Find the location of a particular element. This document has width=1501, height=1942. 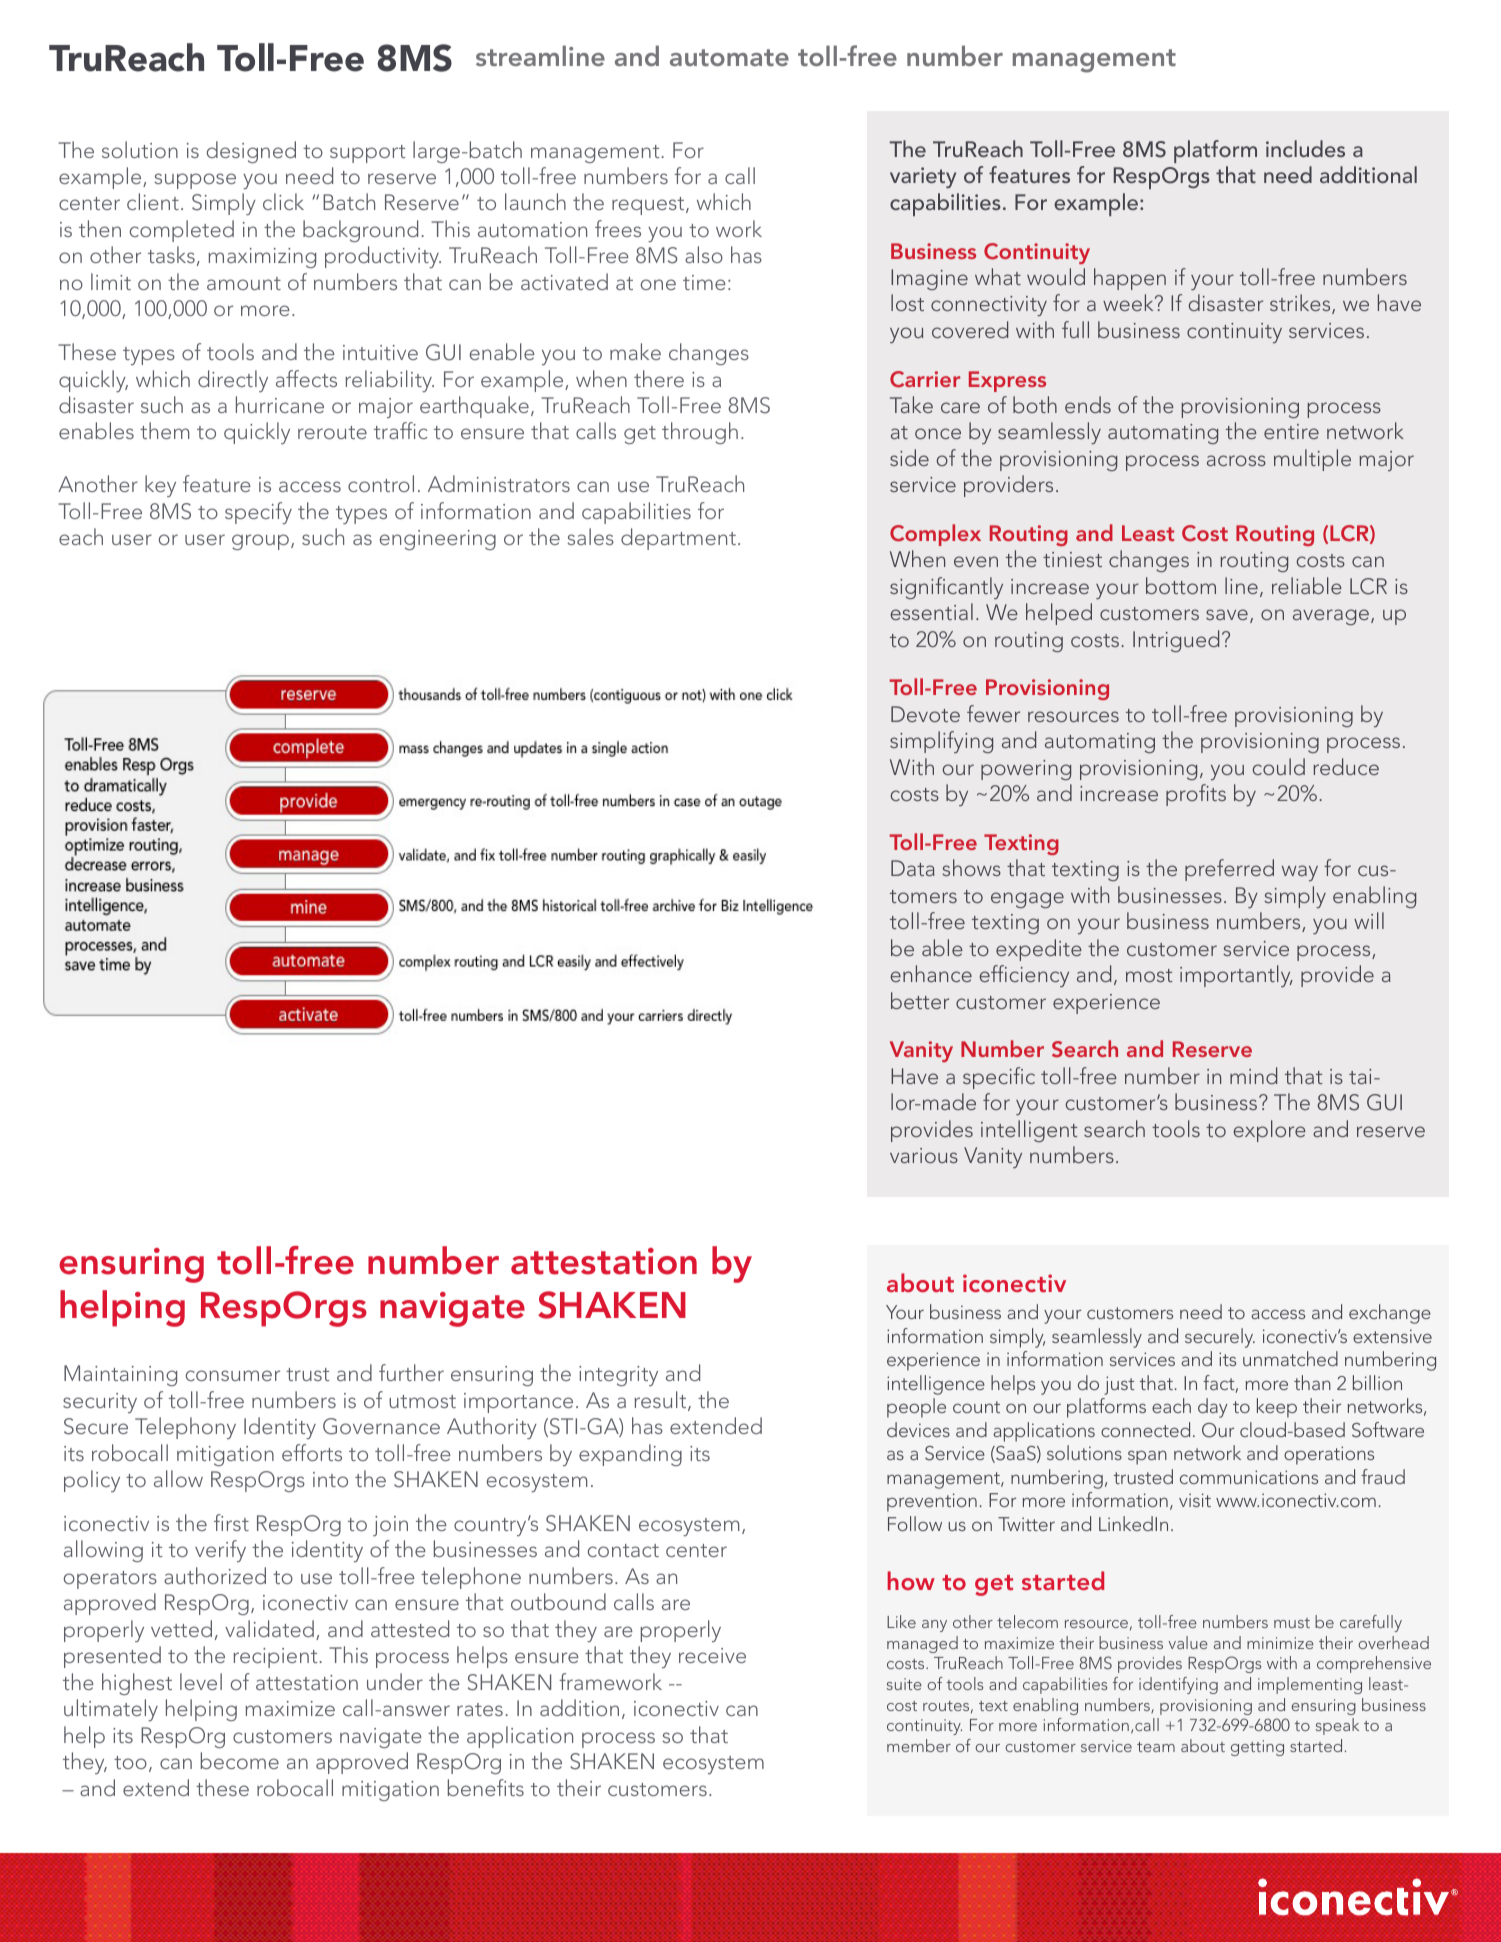

consumer is located at coordinates (233, 1375).
